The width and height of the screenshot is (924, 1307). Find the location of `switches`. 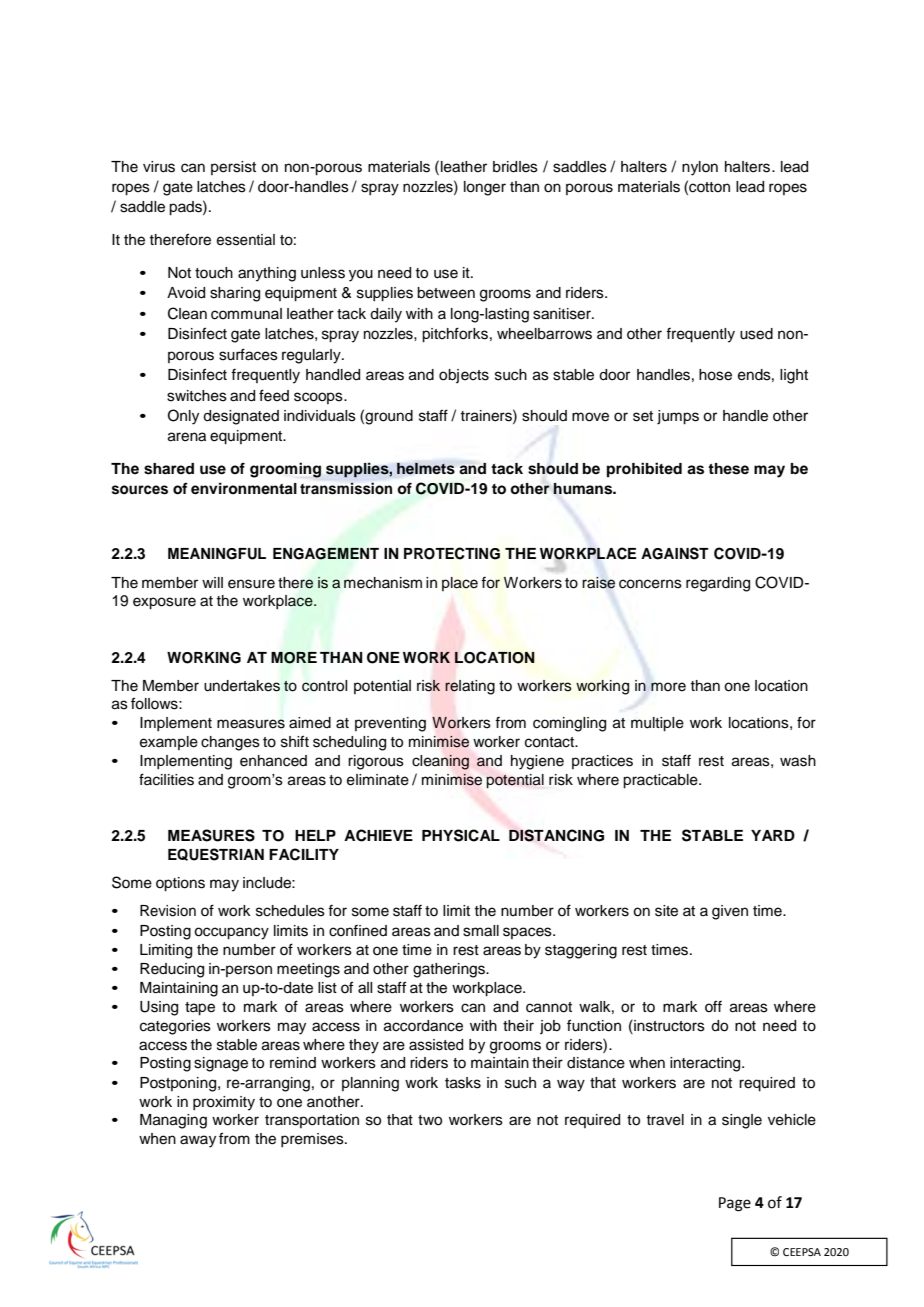

switches is located at coordinates (197, 396).
